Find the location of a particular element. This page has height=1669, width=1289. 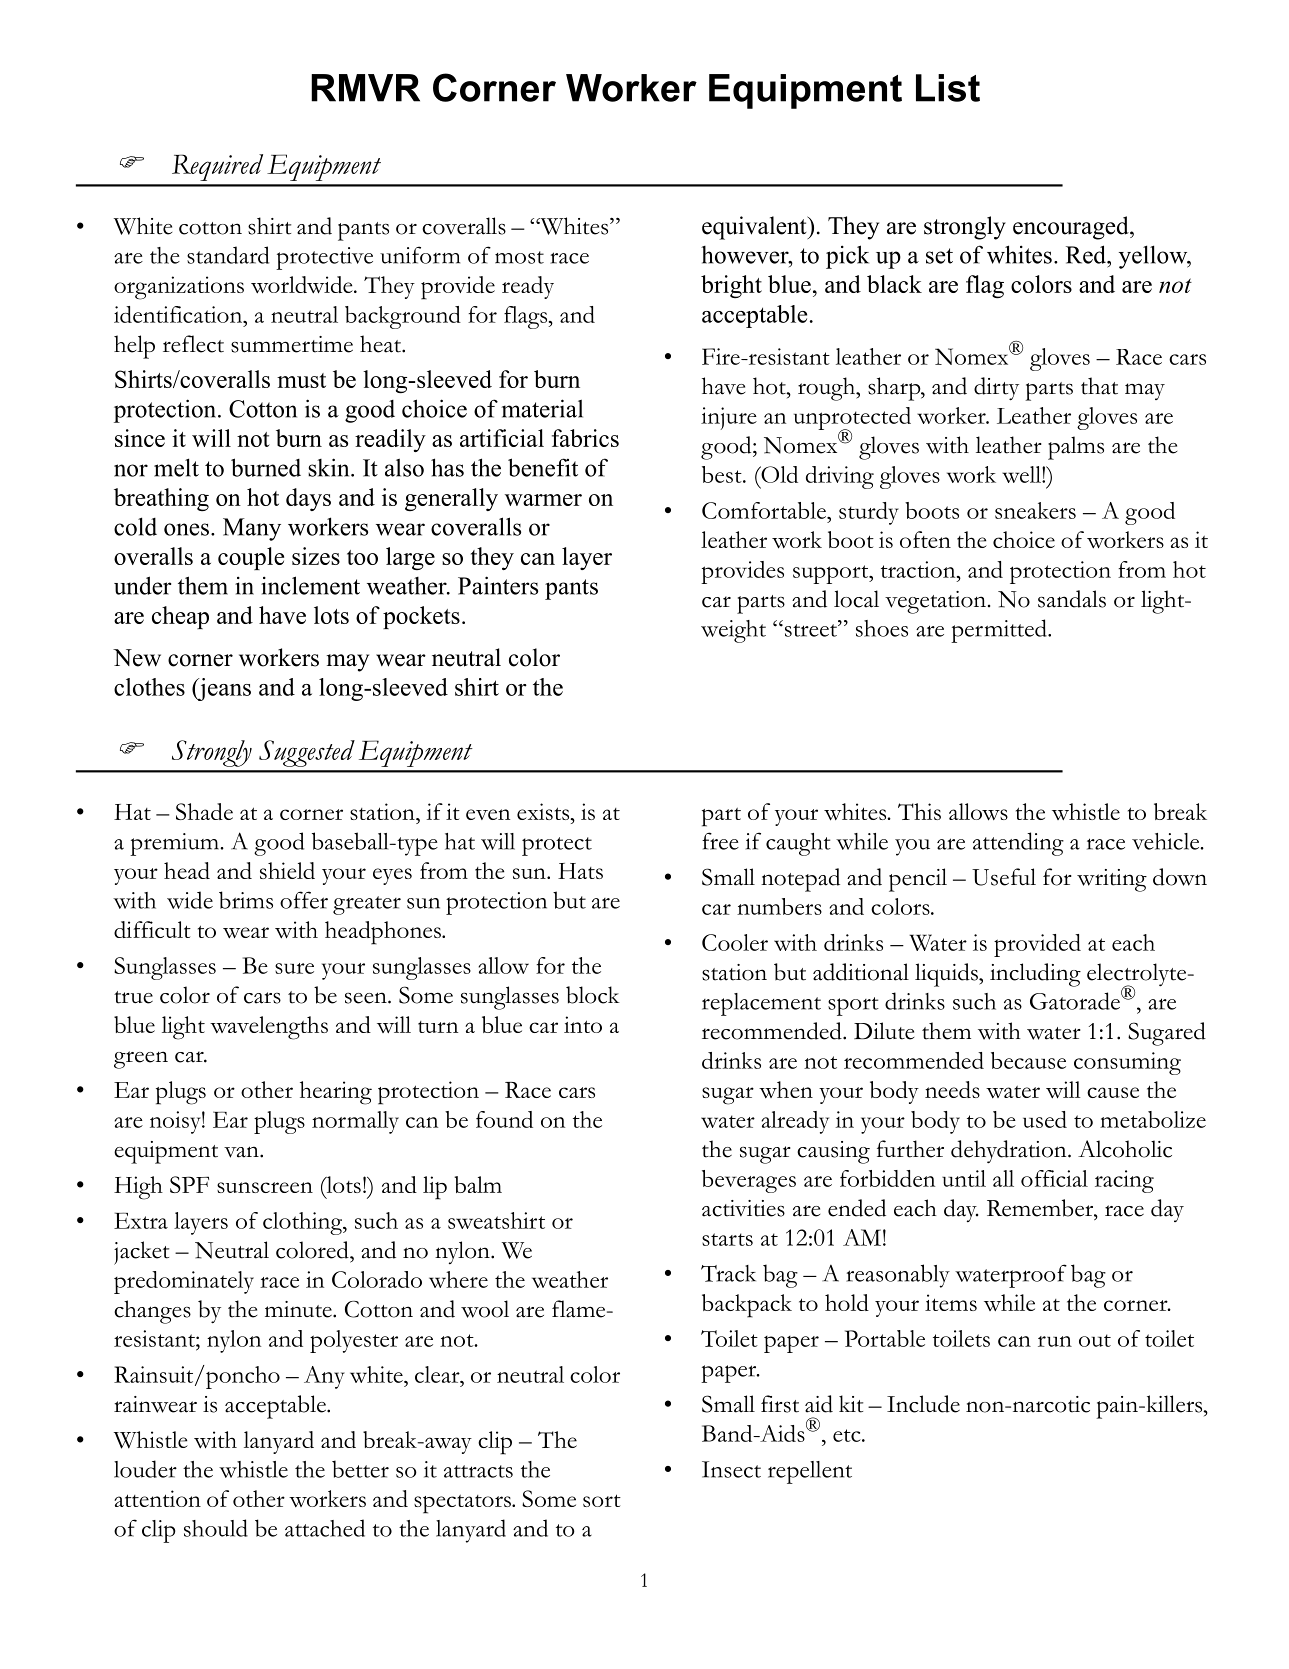

Required is located at coordinates (217, 167).
